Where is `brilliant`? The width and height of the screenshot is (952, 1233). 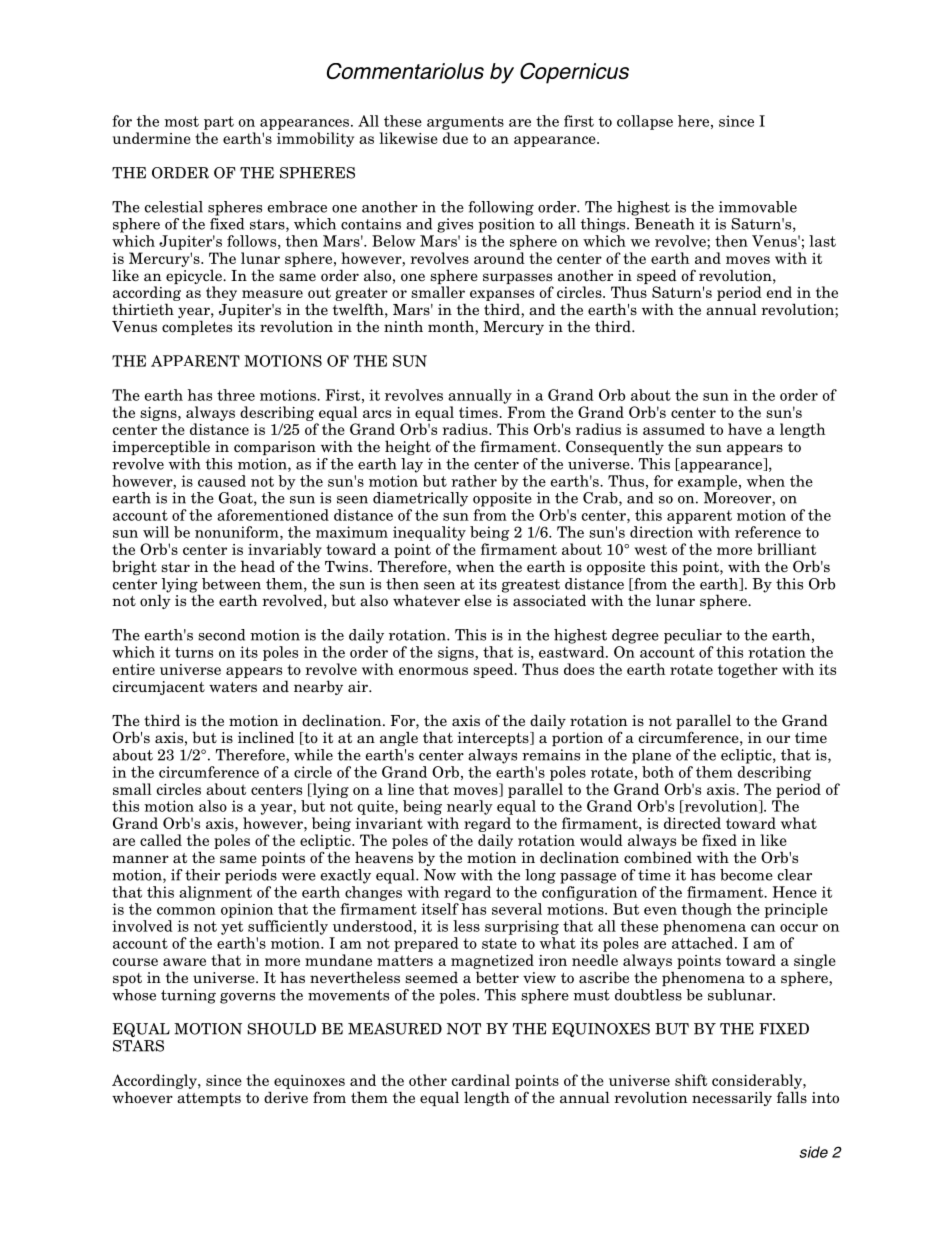 brilliant is located at coordinates (786, 549).
